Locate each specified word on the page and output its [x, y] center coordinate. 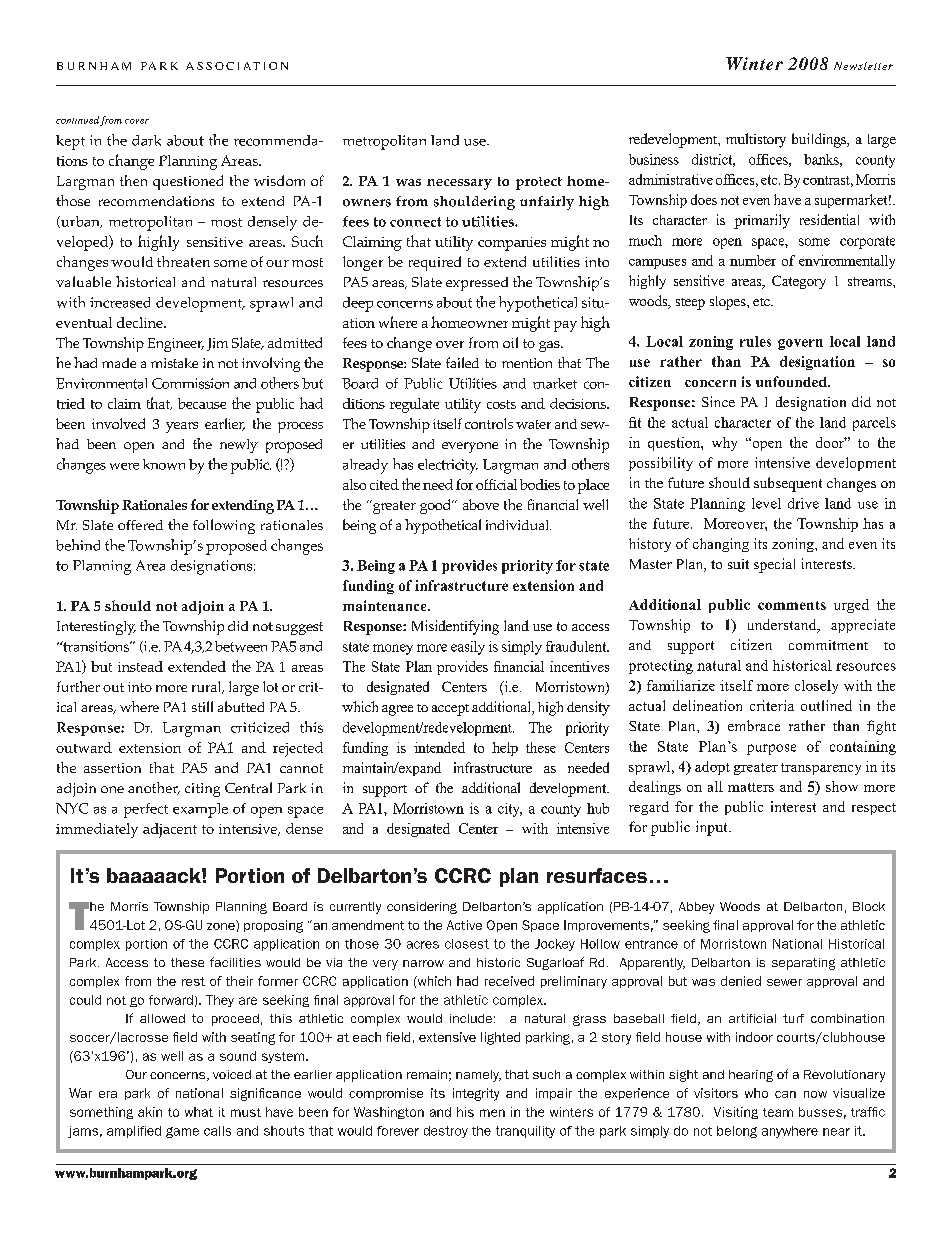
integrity [476, 1094]
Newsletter [863, 66]
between [241, 646]
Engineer [176, 345]
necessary [459, 184]
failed [462, 362]
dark [146, 140]
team [778, 1112]
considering [422, 908]
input [713, 828]
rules [755, 341]
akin [150, 1112]
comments [792, 605]
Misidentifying [455, 627]
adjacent [170, 830]
